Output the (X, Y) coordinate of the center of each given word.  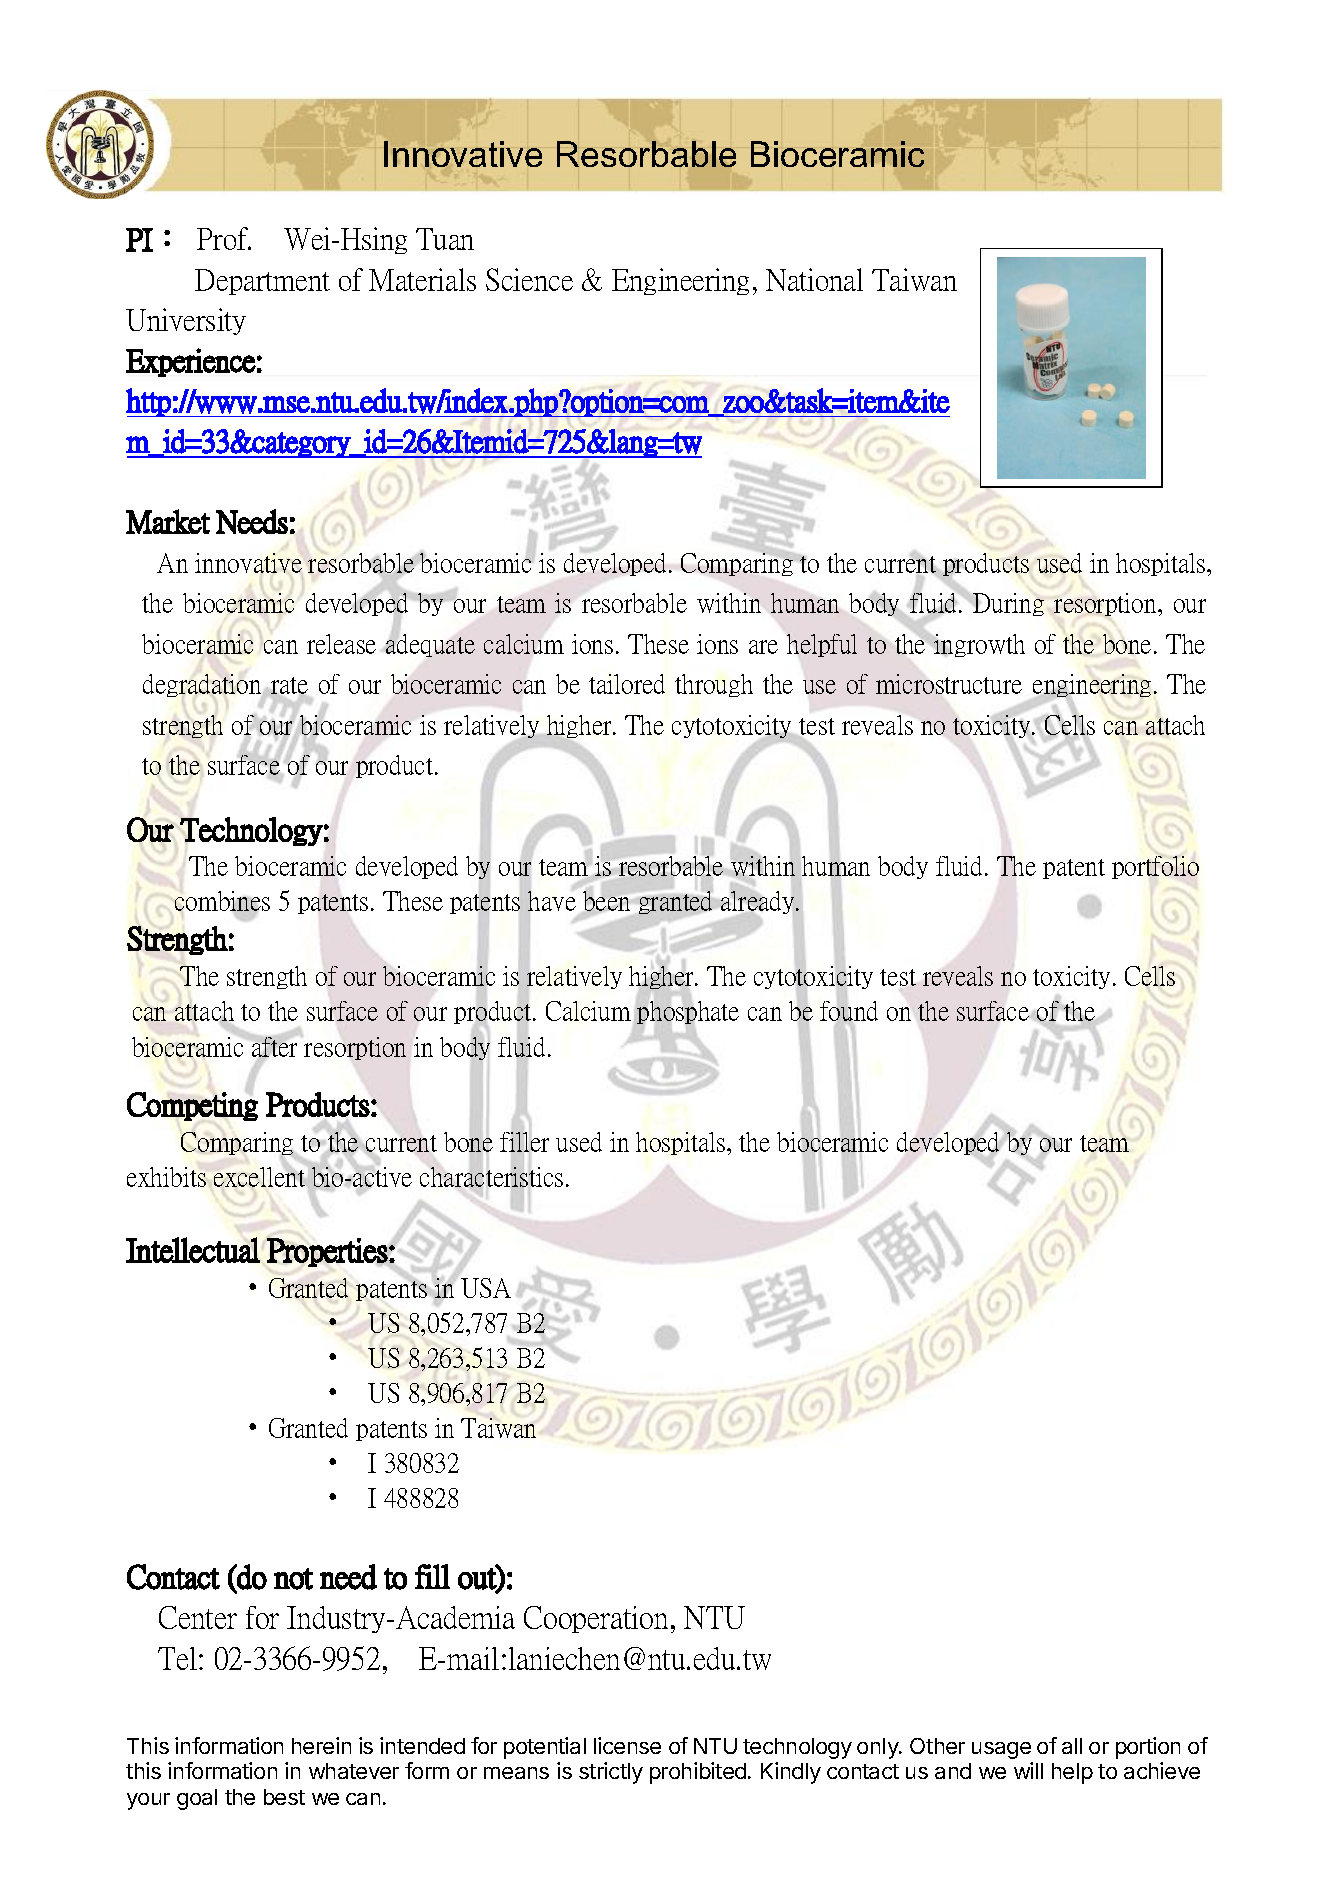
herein (321, 1745)
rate (289, 687)
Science (529, 279)
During (1007, 604)
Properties (327, 1252)
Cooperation (596, 1619)
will (1028, 1770)
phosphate (687, 1014)
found (849, 1011)
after (274, 1047)
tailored (627, 684)
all (1072, 1746)
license (627, 1745)
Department (262, 282)
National (814, 279)
